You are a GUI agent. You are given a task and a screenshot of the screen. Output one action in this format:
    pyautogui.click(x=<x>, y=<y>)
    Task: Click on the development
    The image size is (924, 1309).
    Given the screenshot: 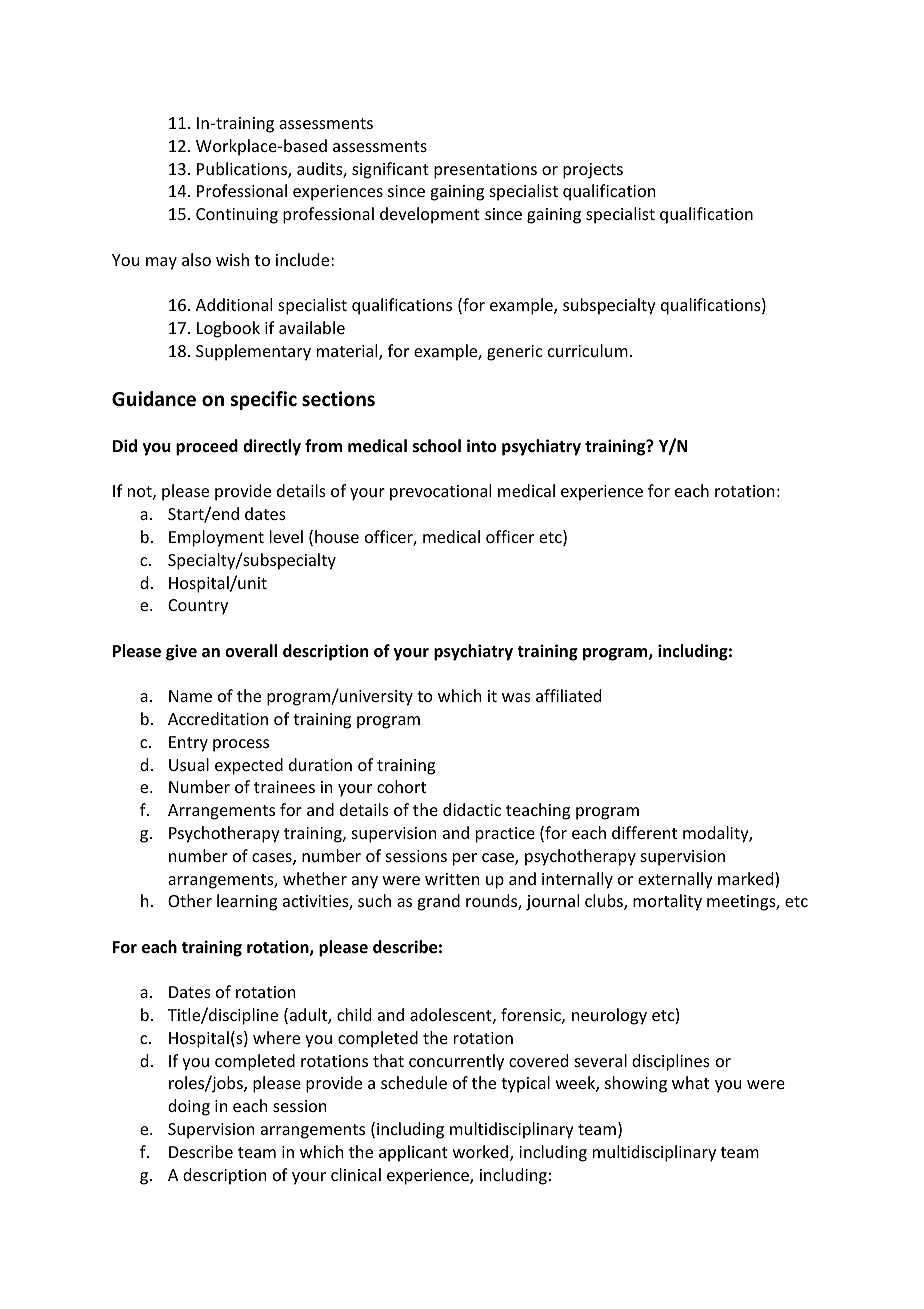 What is the action you would take?
    pyautogui.click(x=430, y=215)
